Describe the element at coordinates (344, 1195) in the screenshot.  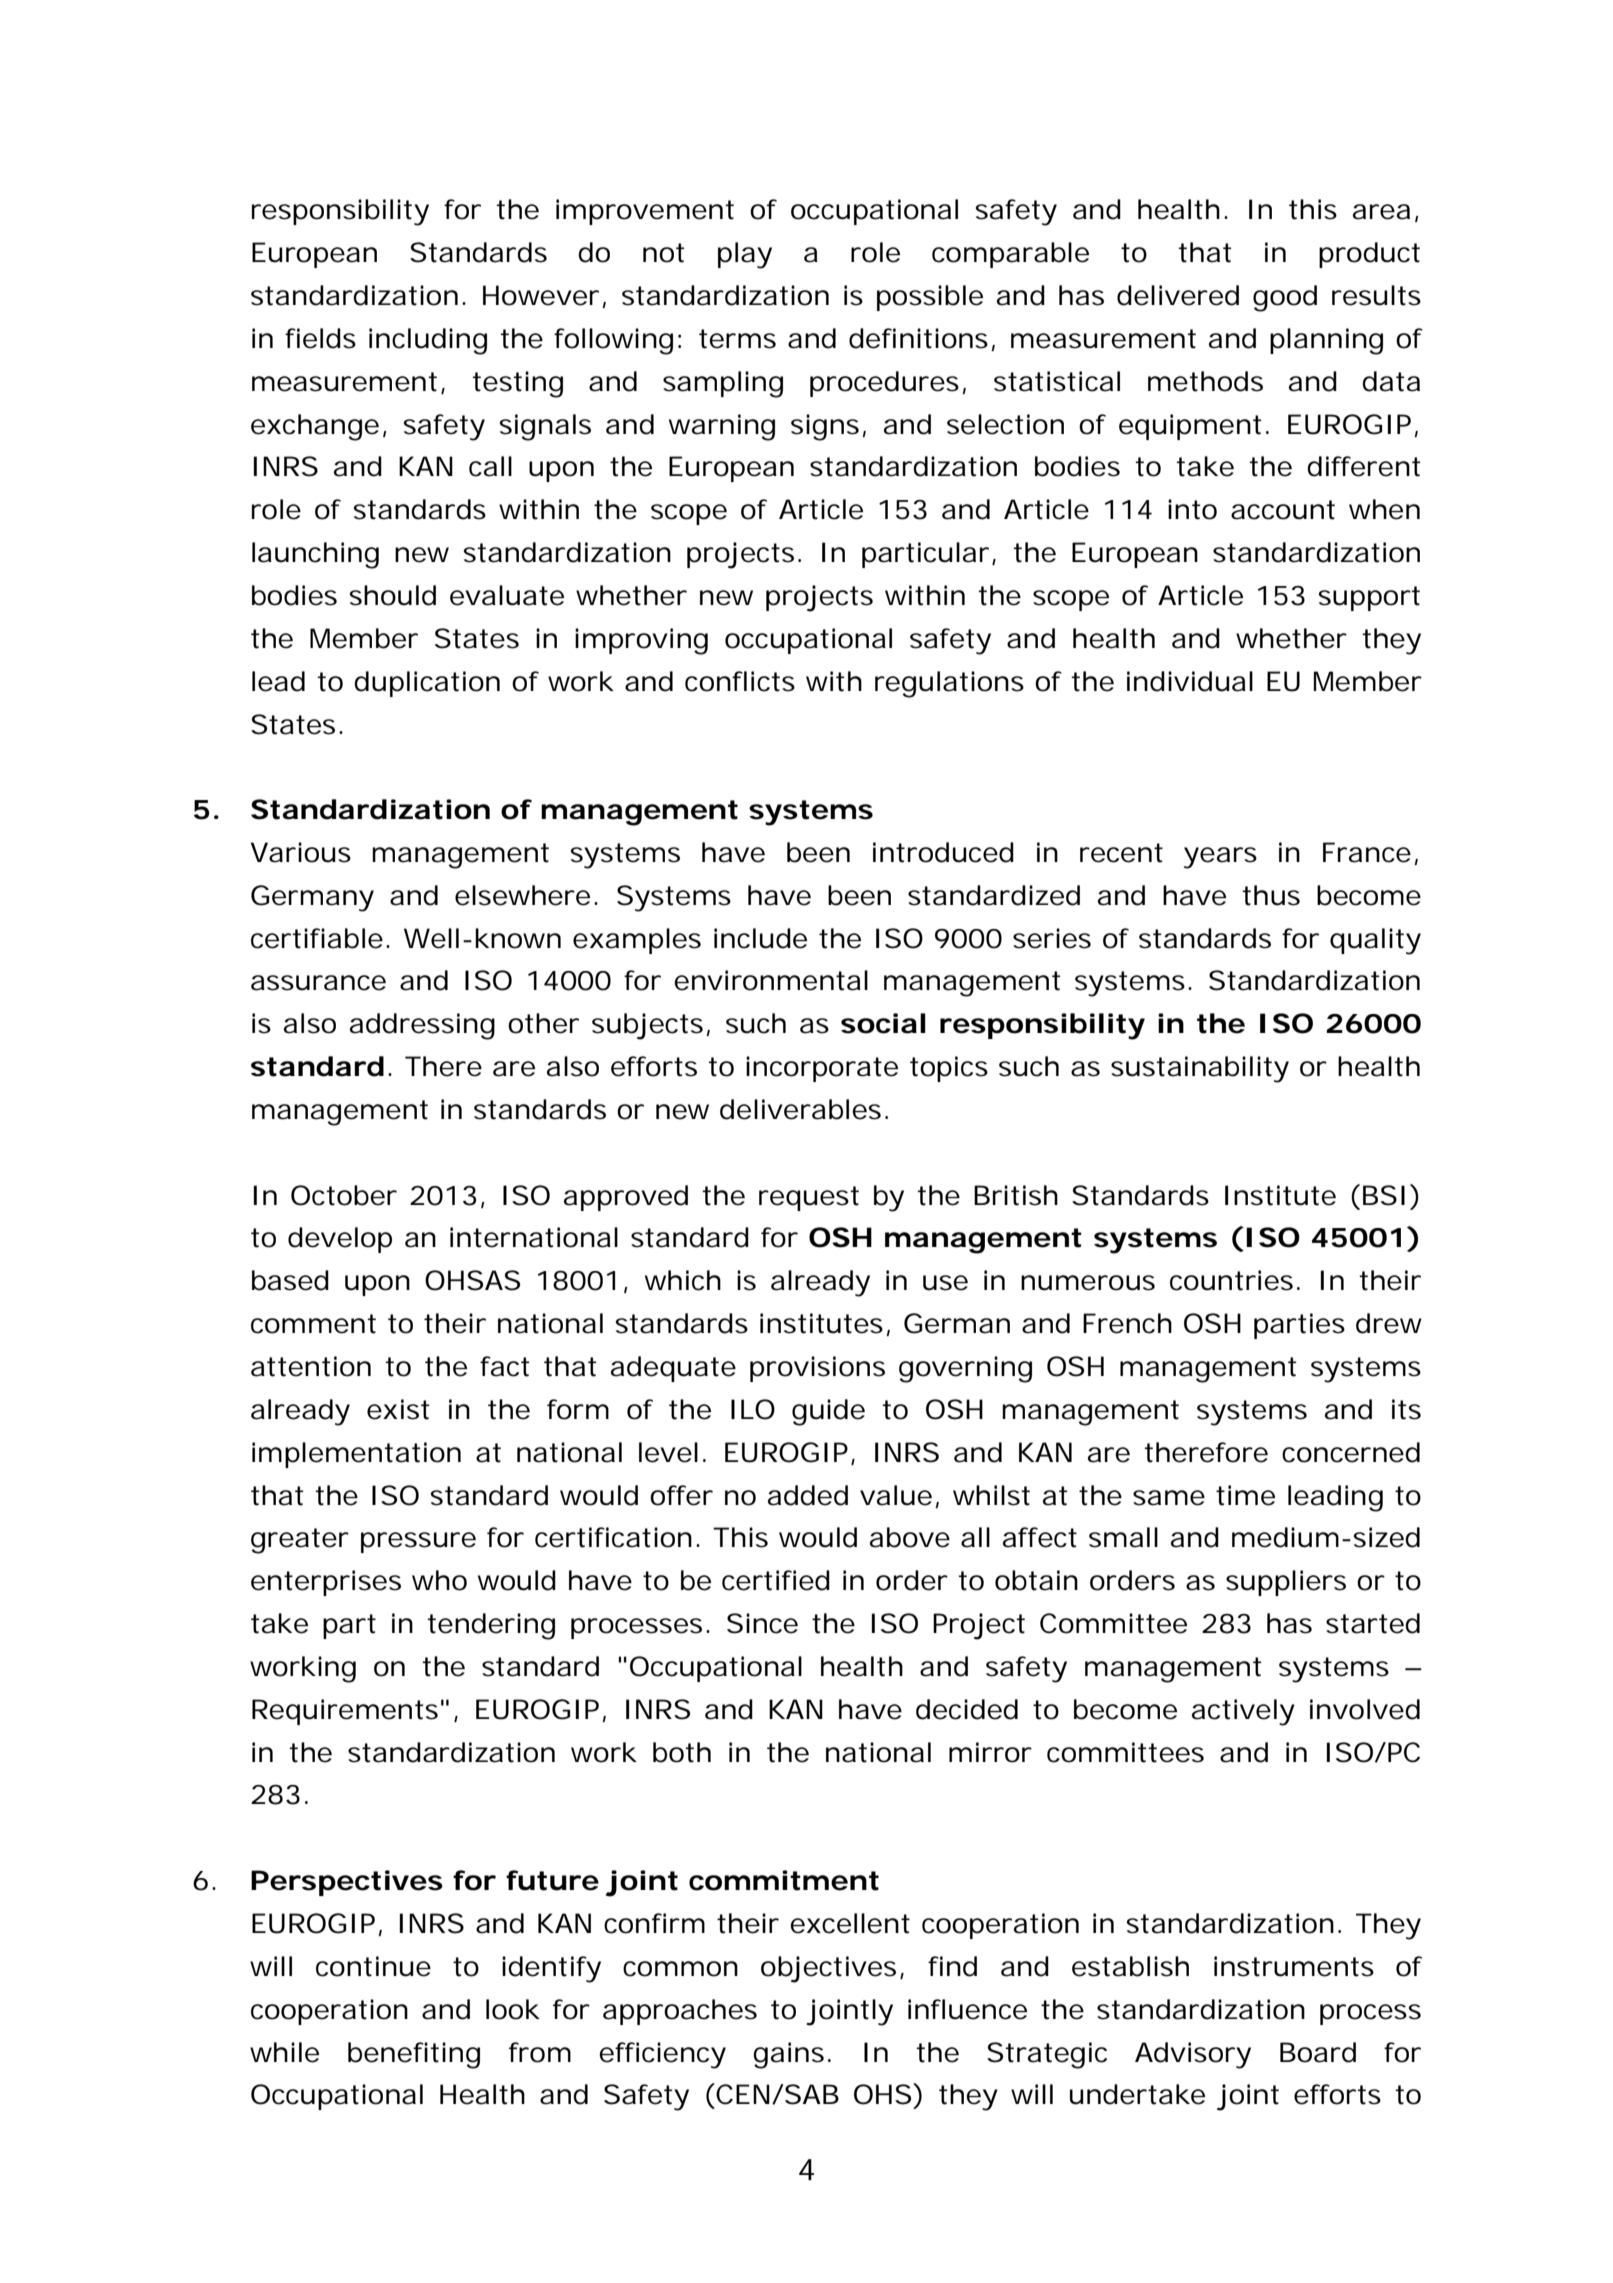
I see `October` at that location.
